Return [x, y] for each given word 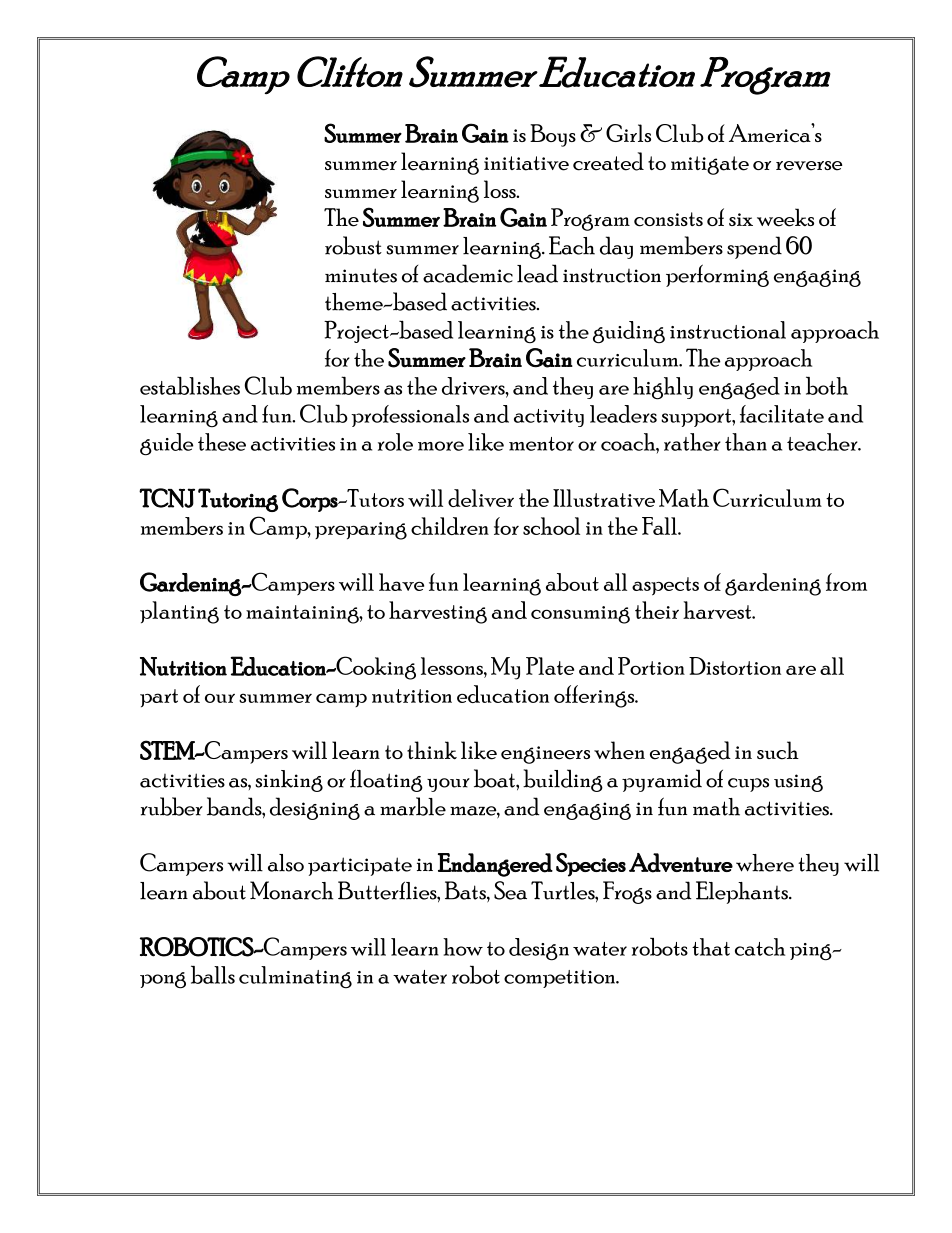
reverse [809, 166]
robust [353, 245]
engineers [545, 755]
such [778, 750]
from [846, 582]
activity [549, 418]
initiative [526, 163]
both [827, 385]
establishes [190, 385]
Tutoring [238, 500]
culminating [295, 977]
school [551, 526]
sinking [289, 781]
